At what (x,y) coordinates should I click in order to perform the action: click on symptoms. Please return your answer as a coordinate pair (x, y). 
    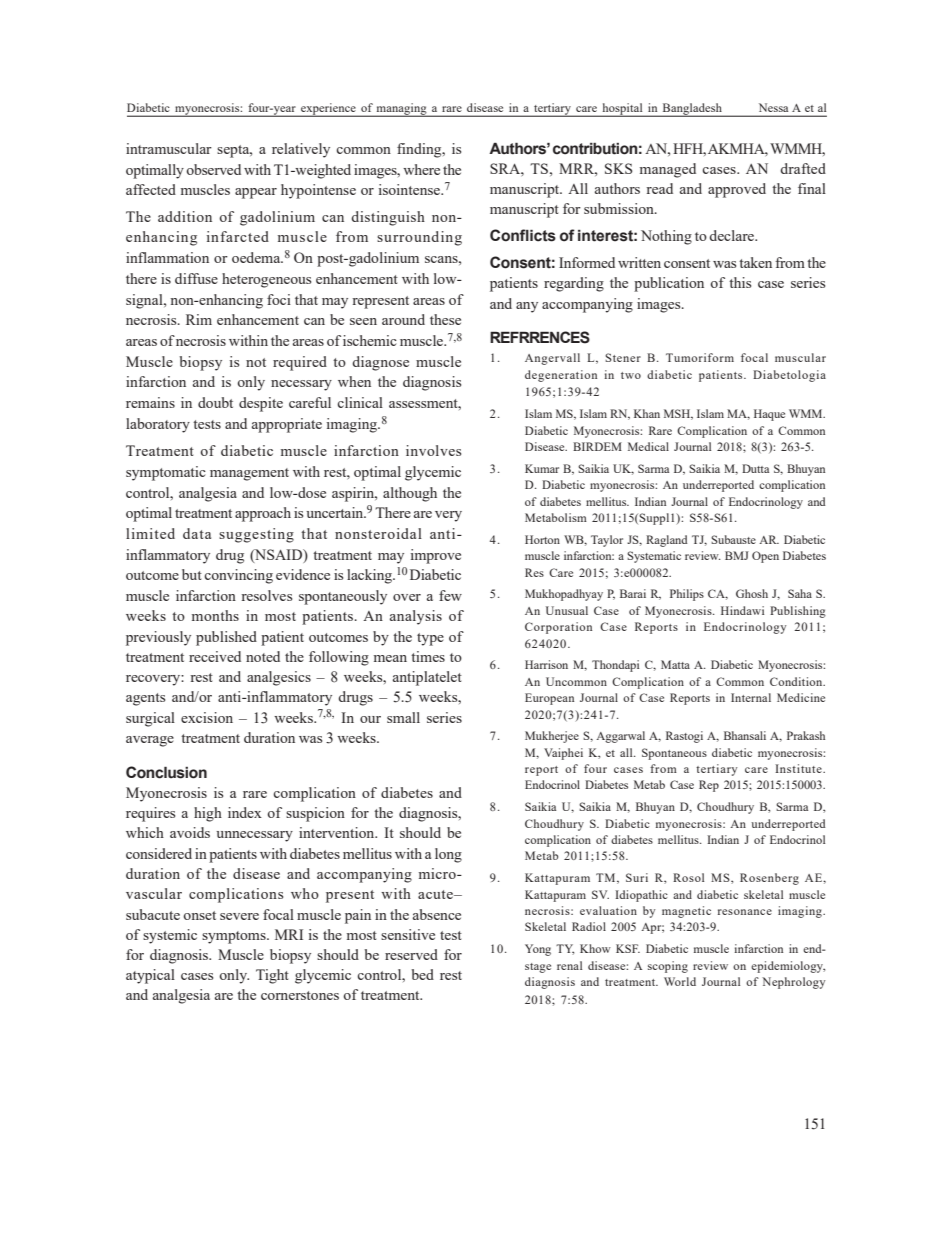
    Looking at the image, I should click on (235, 937).
